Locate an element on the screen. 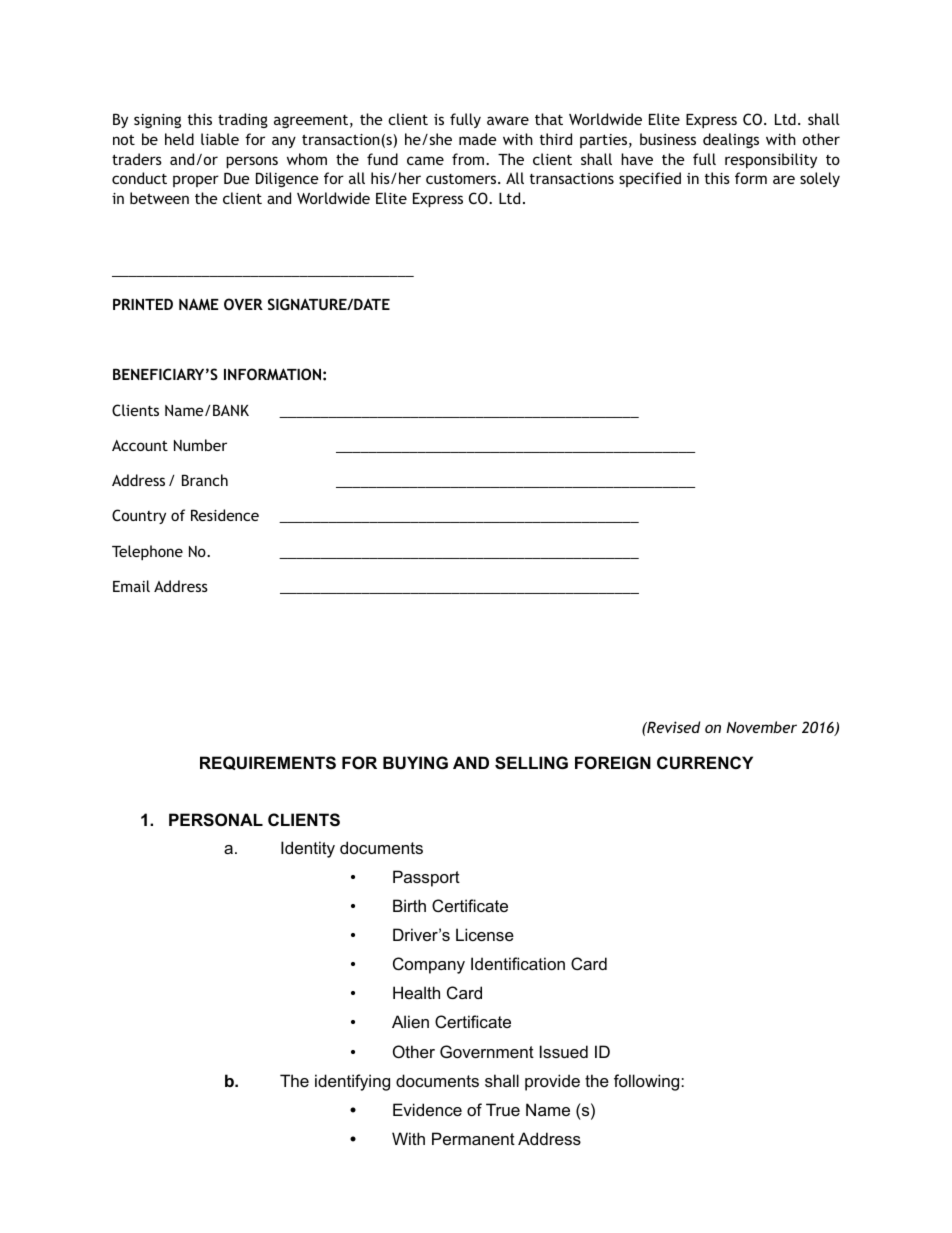 The image size is (952, 1233). Residence is located at coordinates (225, 515).
